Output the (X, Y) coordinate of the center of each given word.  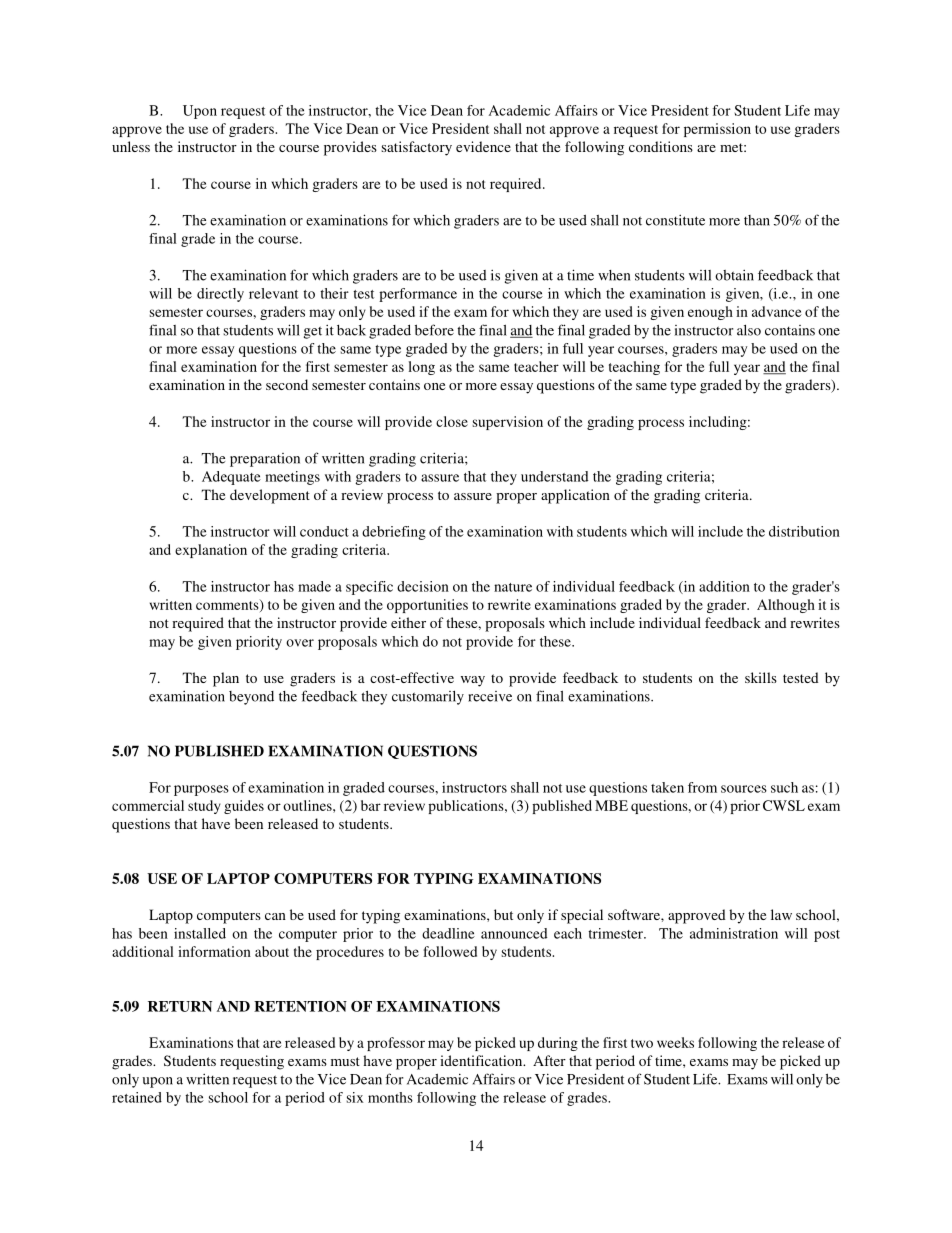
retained (137, 1097)
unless (131, 146)
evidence (483, 146)
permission (717, 130)
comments (228, 605)
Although (786, 606)
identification (482, 1060)
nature (513, 587)
